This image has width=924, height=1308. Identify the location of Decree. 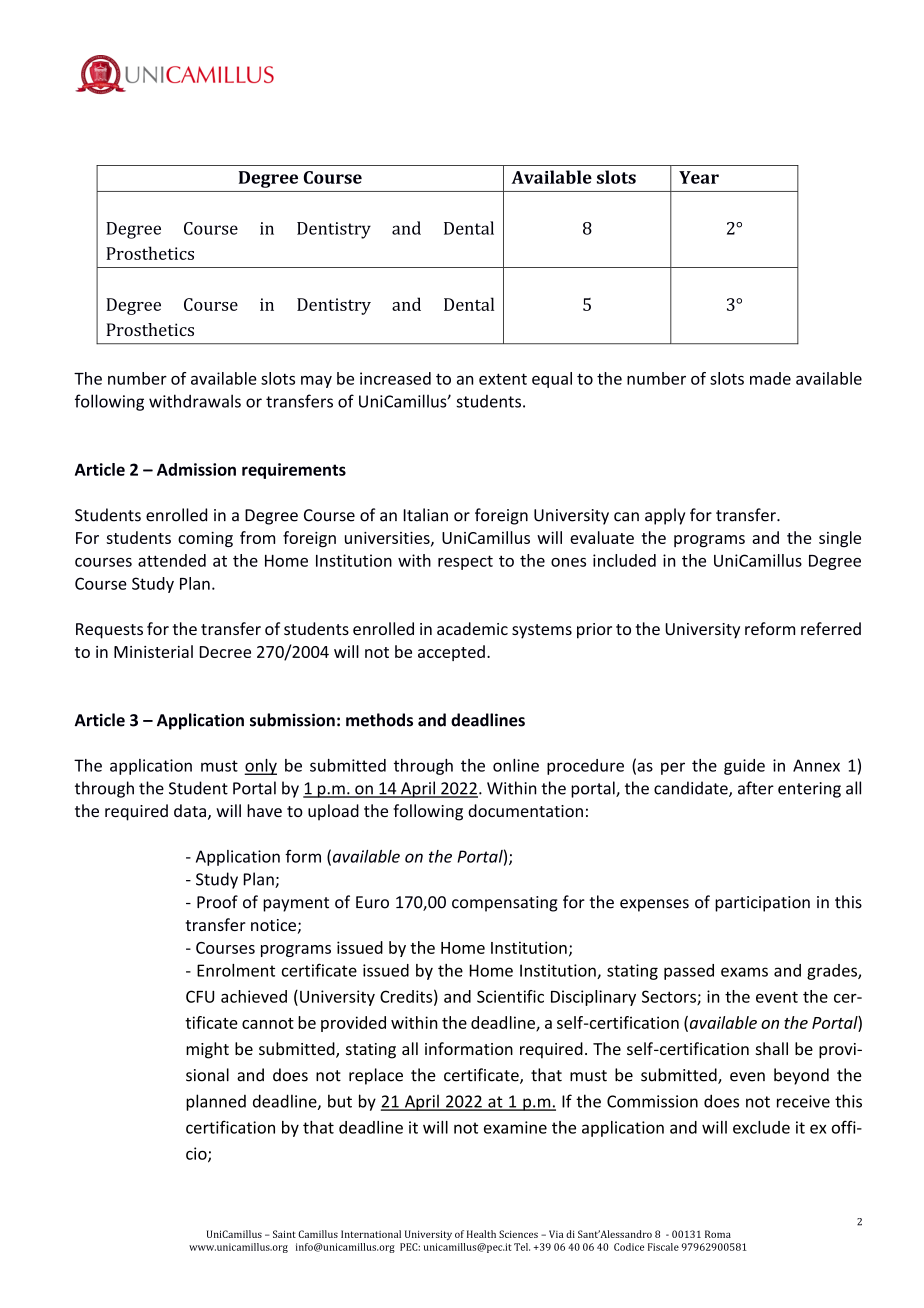
(225, 652).
